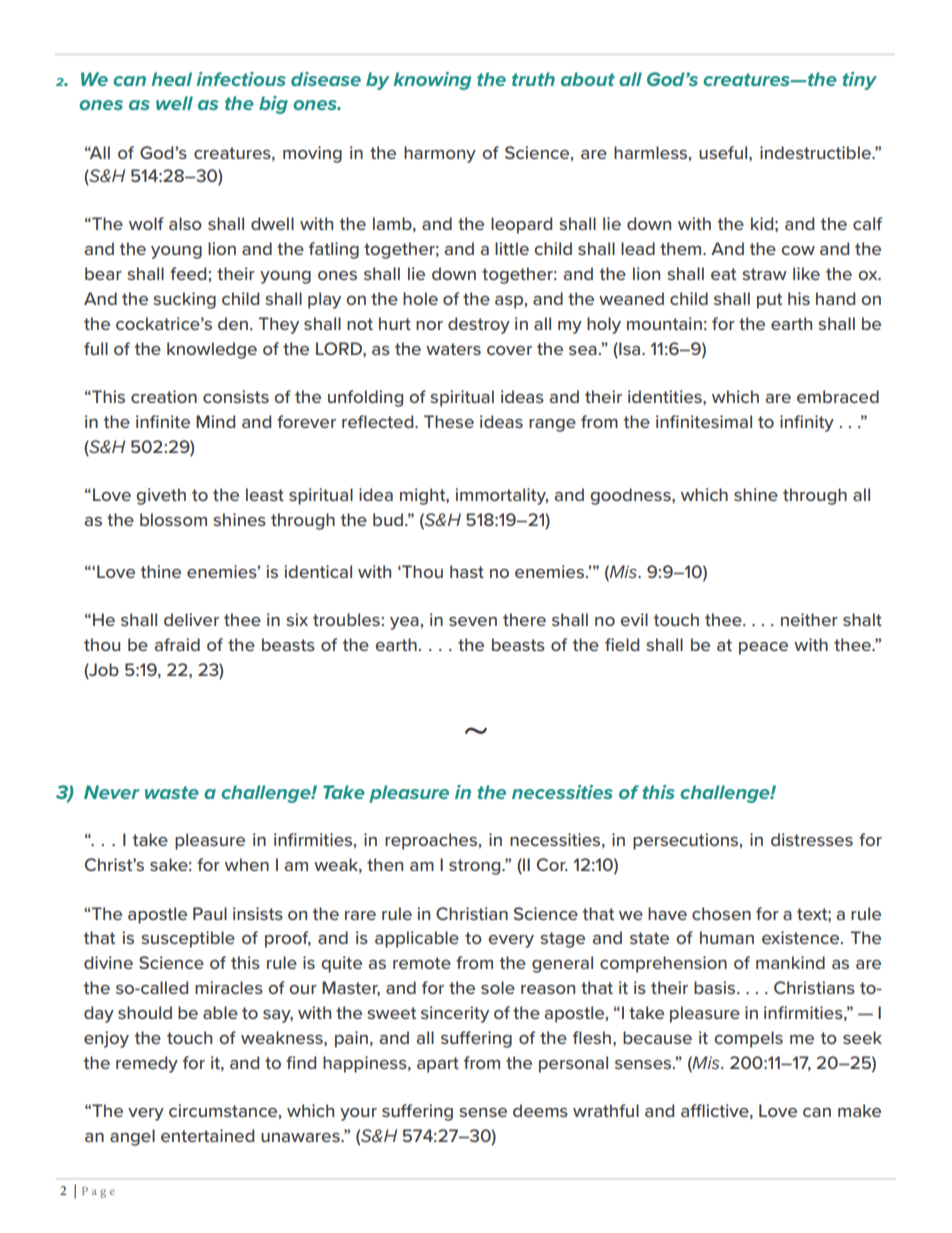 This document has width=952, height=1233. What do you see at coordinates (432, 81) in the document?
I see `knowing` at bounding box center [432, 81].
